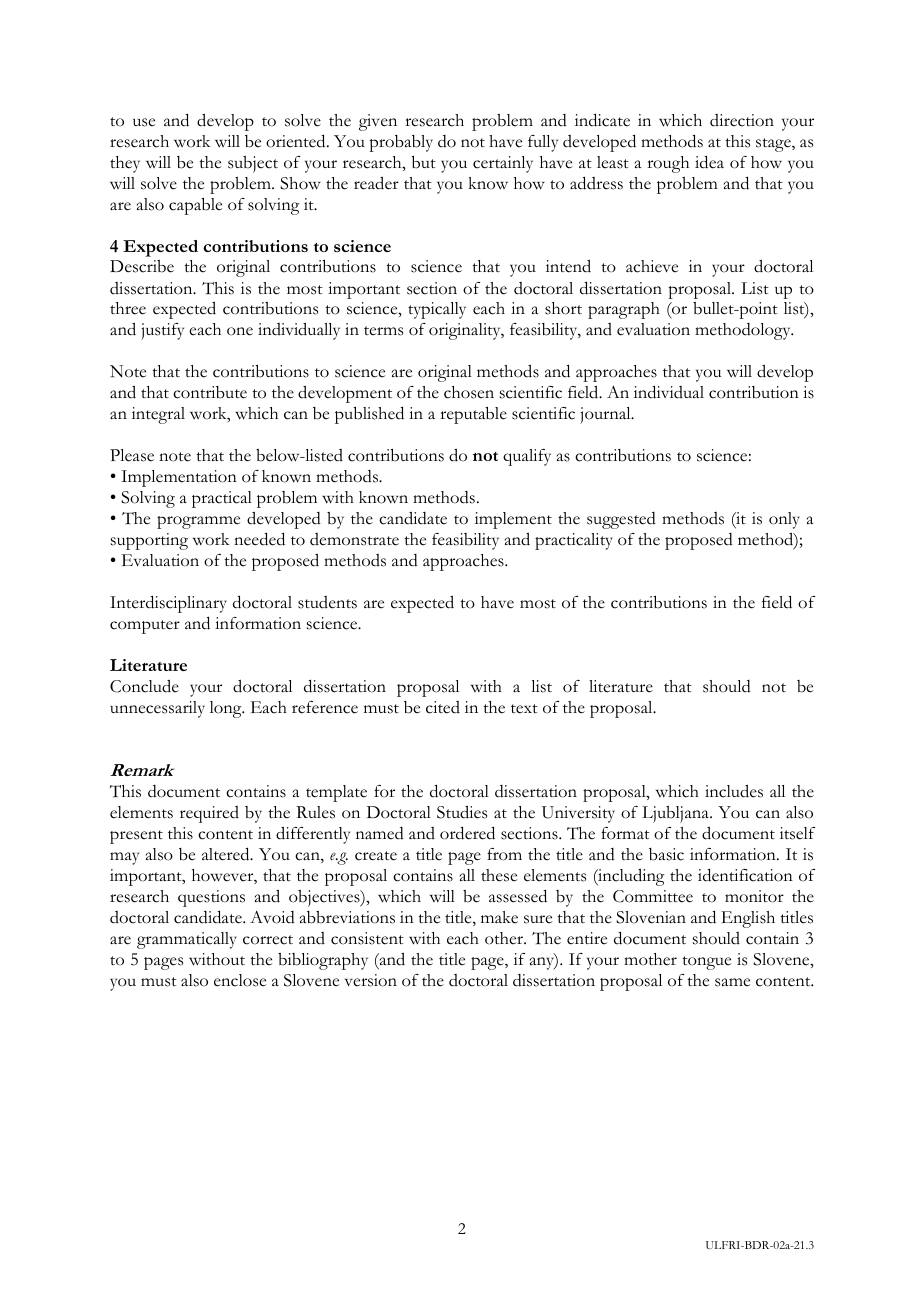 Image resolution: width=924 pixels, height=1308 pixels. Describe the element at coordinates (187, 940) in the page. I see `grammatically` at that location.
